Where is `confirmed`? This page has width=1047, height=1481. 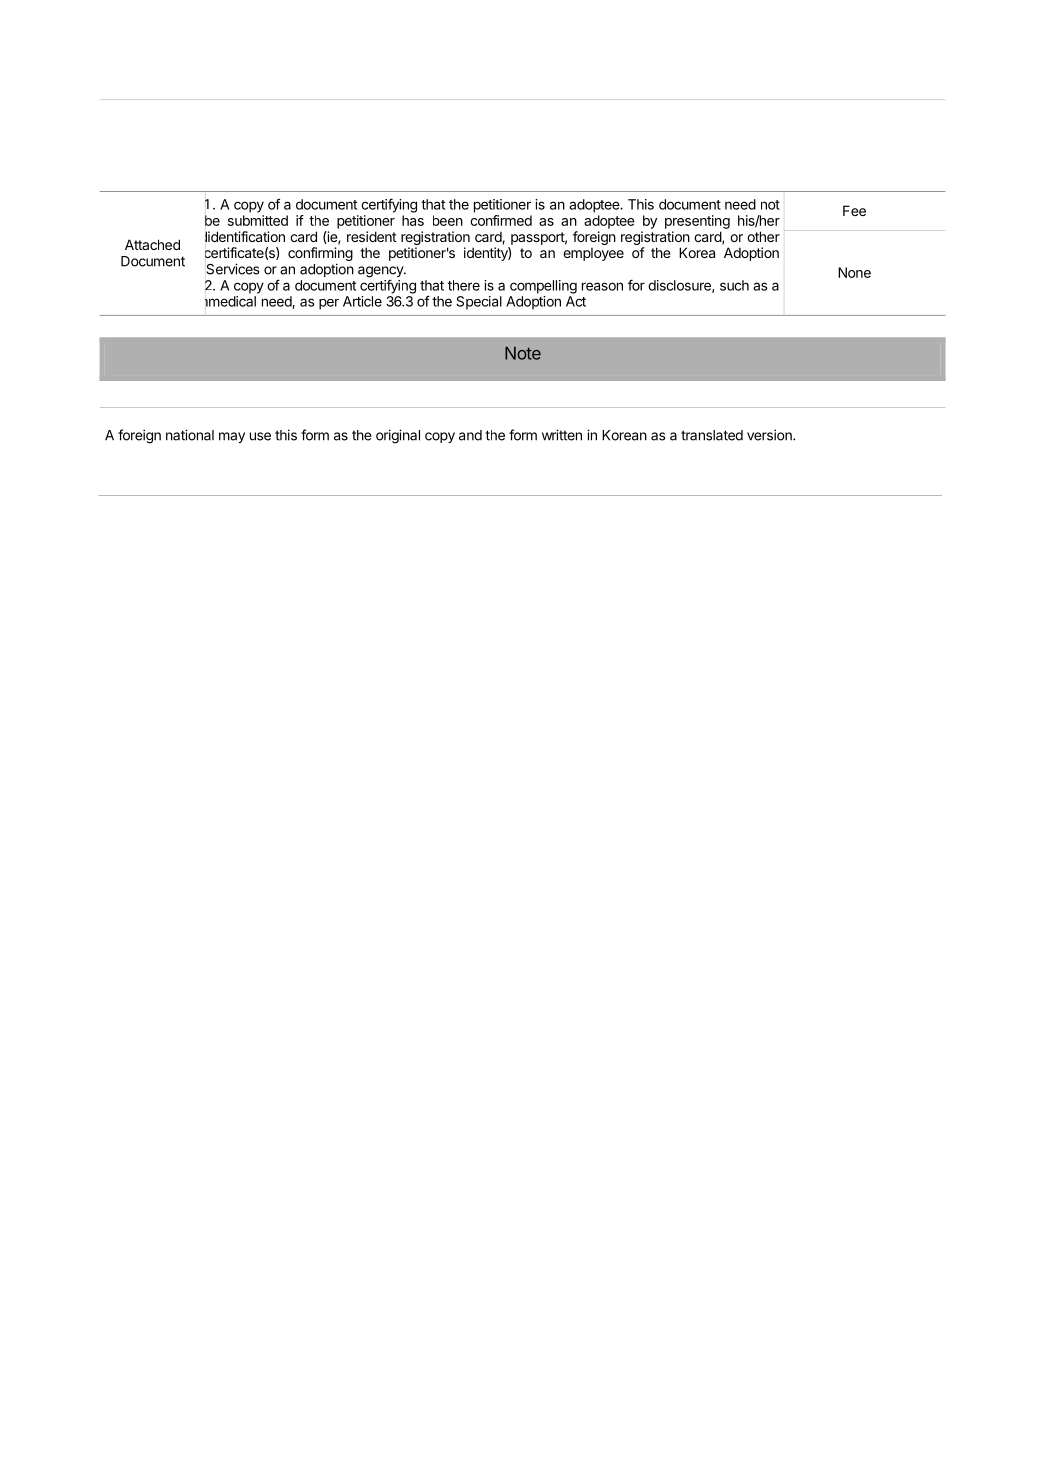 confirmed is located at coordinates (501, 220).
